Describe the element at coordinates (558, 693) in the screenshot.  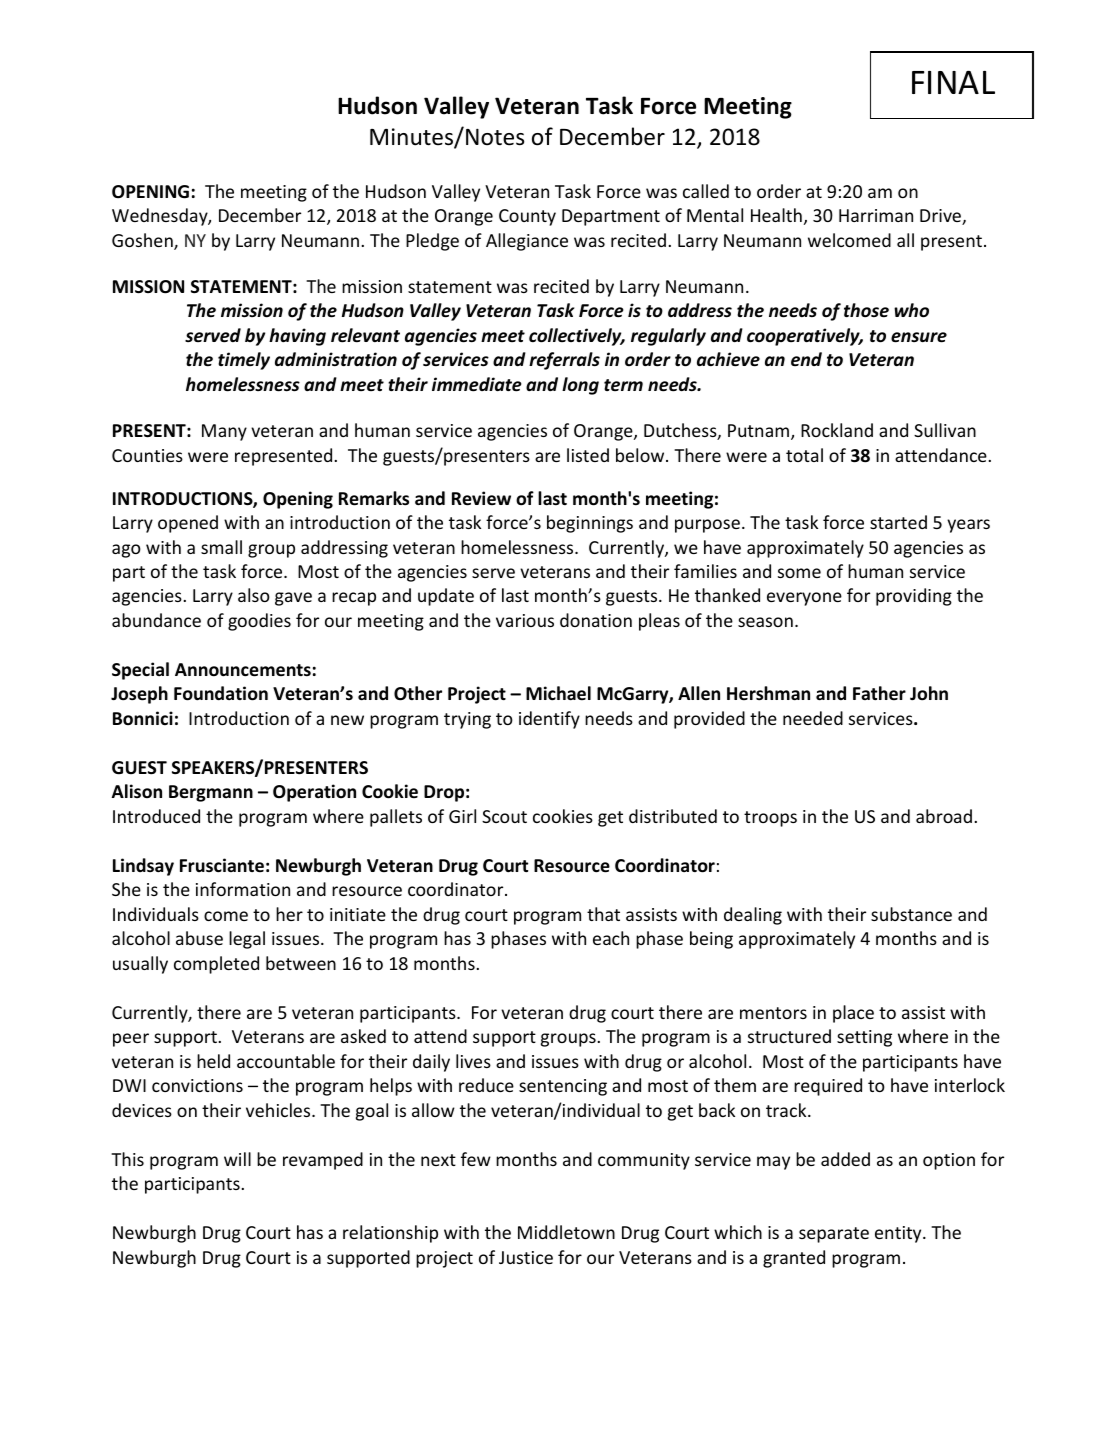
I see `Michael` at that location.
